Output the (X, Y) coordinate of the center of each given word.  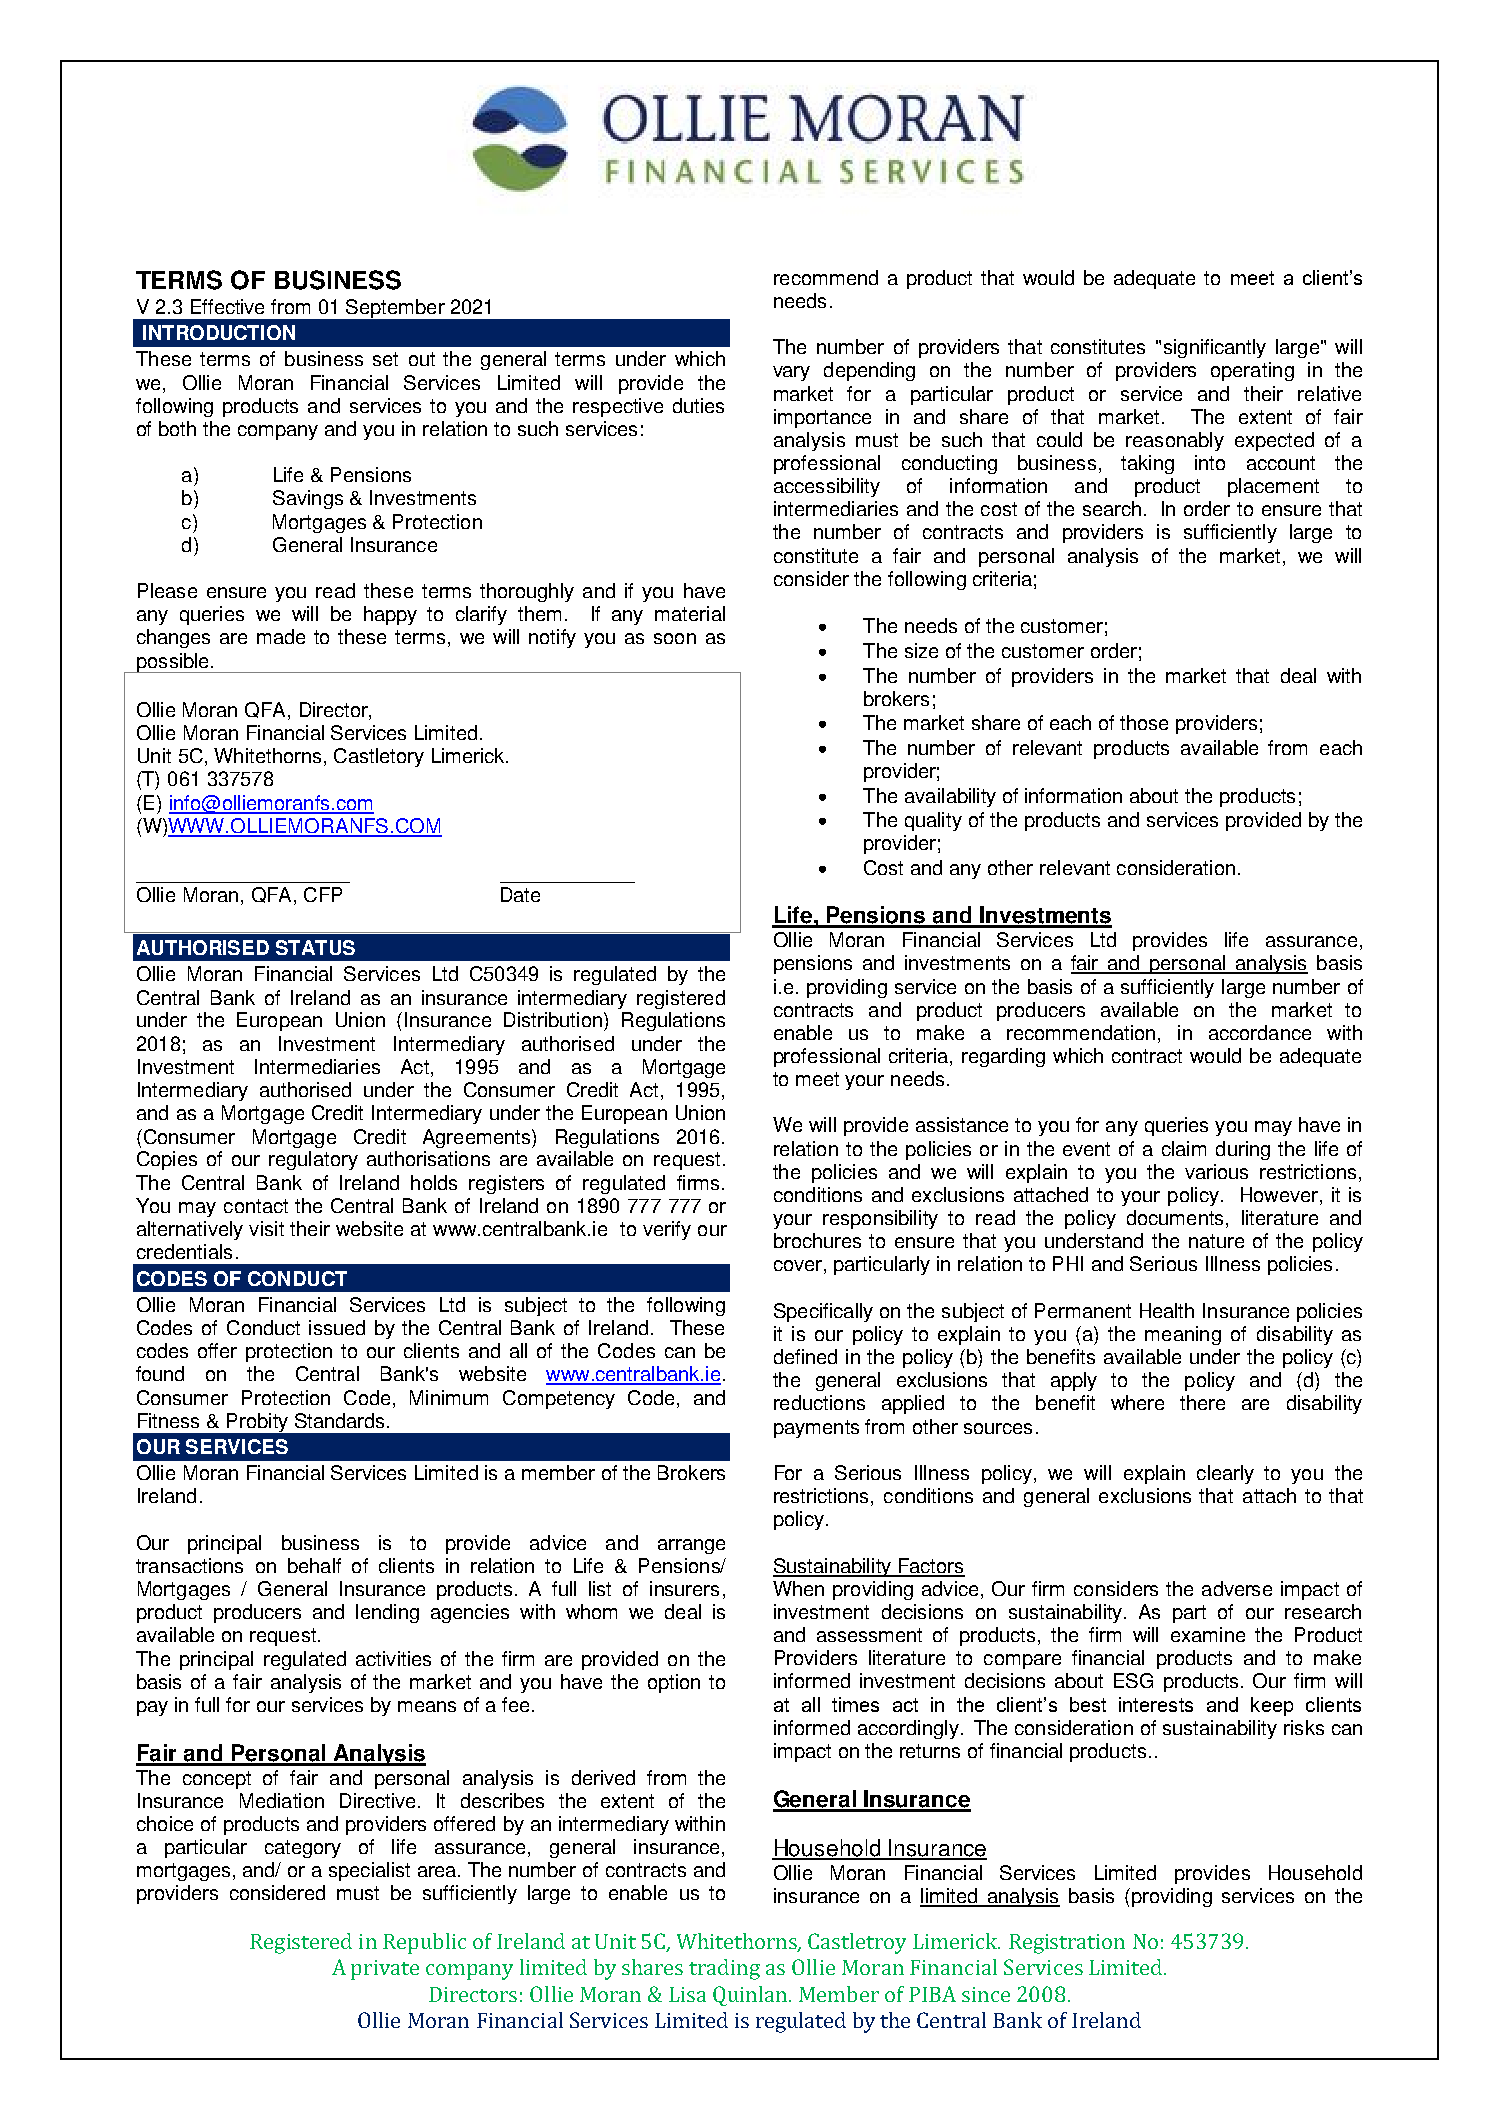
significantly (1215, 348)
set (385, 359)
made (281, 636)
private (385, 1970)
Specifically (823, 1312)
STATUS (315, 947)
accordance (1260, 1032)
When (798, 1588)
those (1144, 722)
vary (791, 373)
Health (1167, 1310)
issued (337, 1327)
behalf (314, 1565)
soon (675, 638)
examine (1208, 1634)
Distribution (553, 1019)
